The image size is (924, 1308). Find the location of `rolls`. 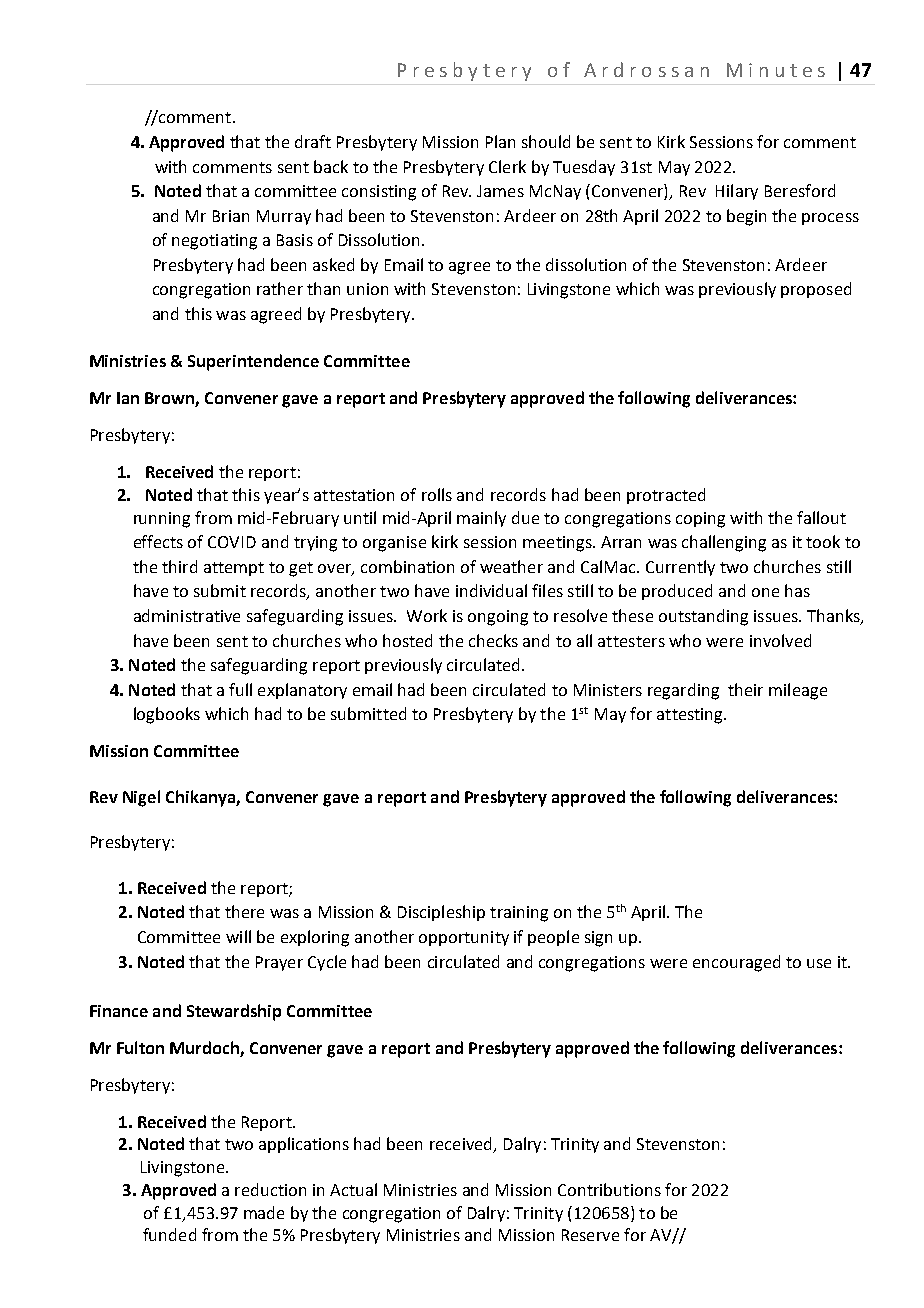

rolls is located at coordinates (437, 494).
